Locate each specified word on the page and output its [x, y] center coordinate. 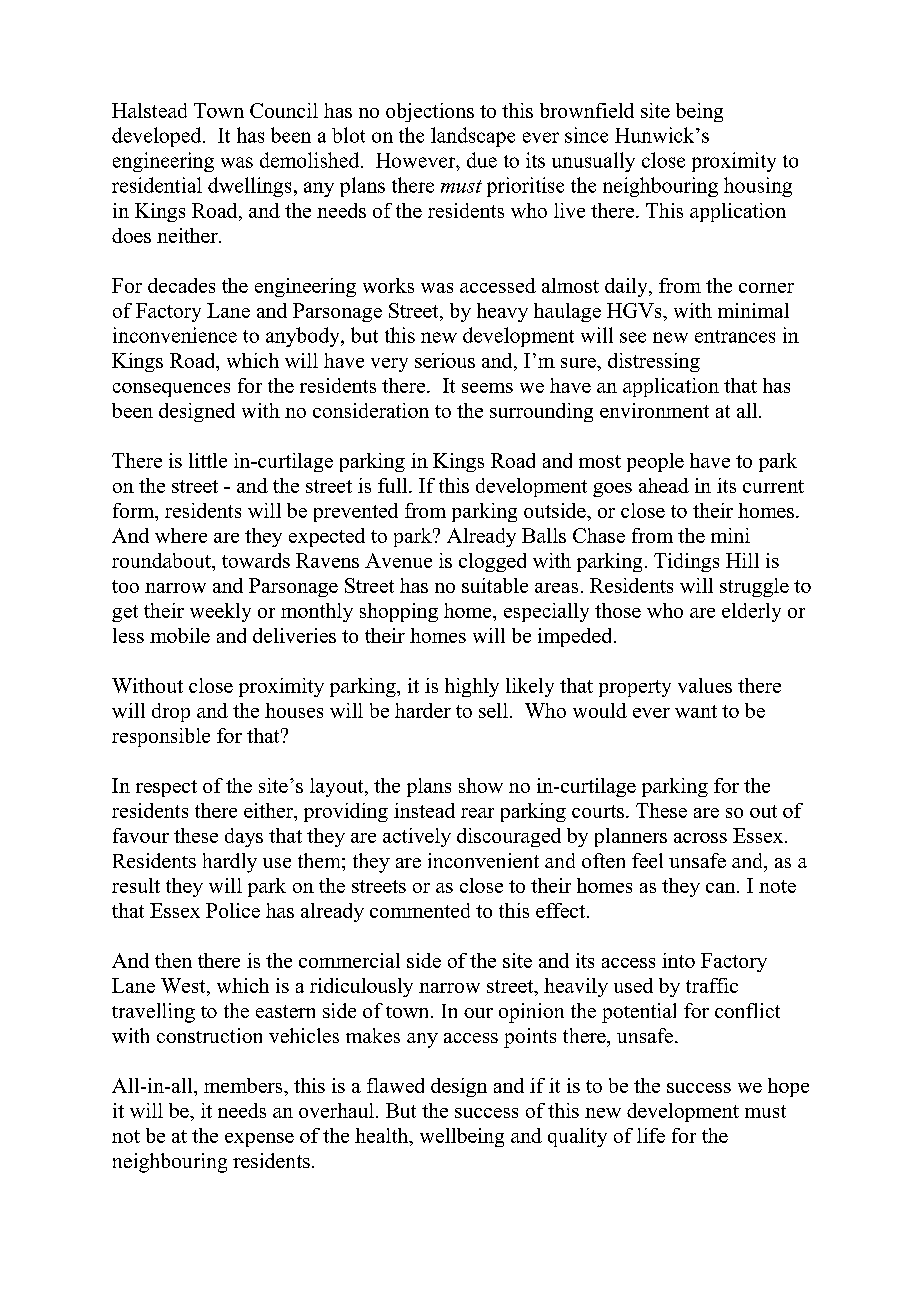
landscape [473, 137]
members [244, 1085]
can [722, 888]
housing [758, 187]
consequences [171, 390]
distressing [654, 362]
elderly [751, 612]
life [651, 1135]
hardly [230, 863]
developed [158, 137]
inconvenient [483, 860]
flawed [395, 1085]
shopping [399, 612]
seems [487, 388]
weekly [220, 612]
